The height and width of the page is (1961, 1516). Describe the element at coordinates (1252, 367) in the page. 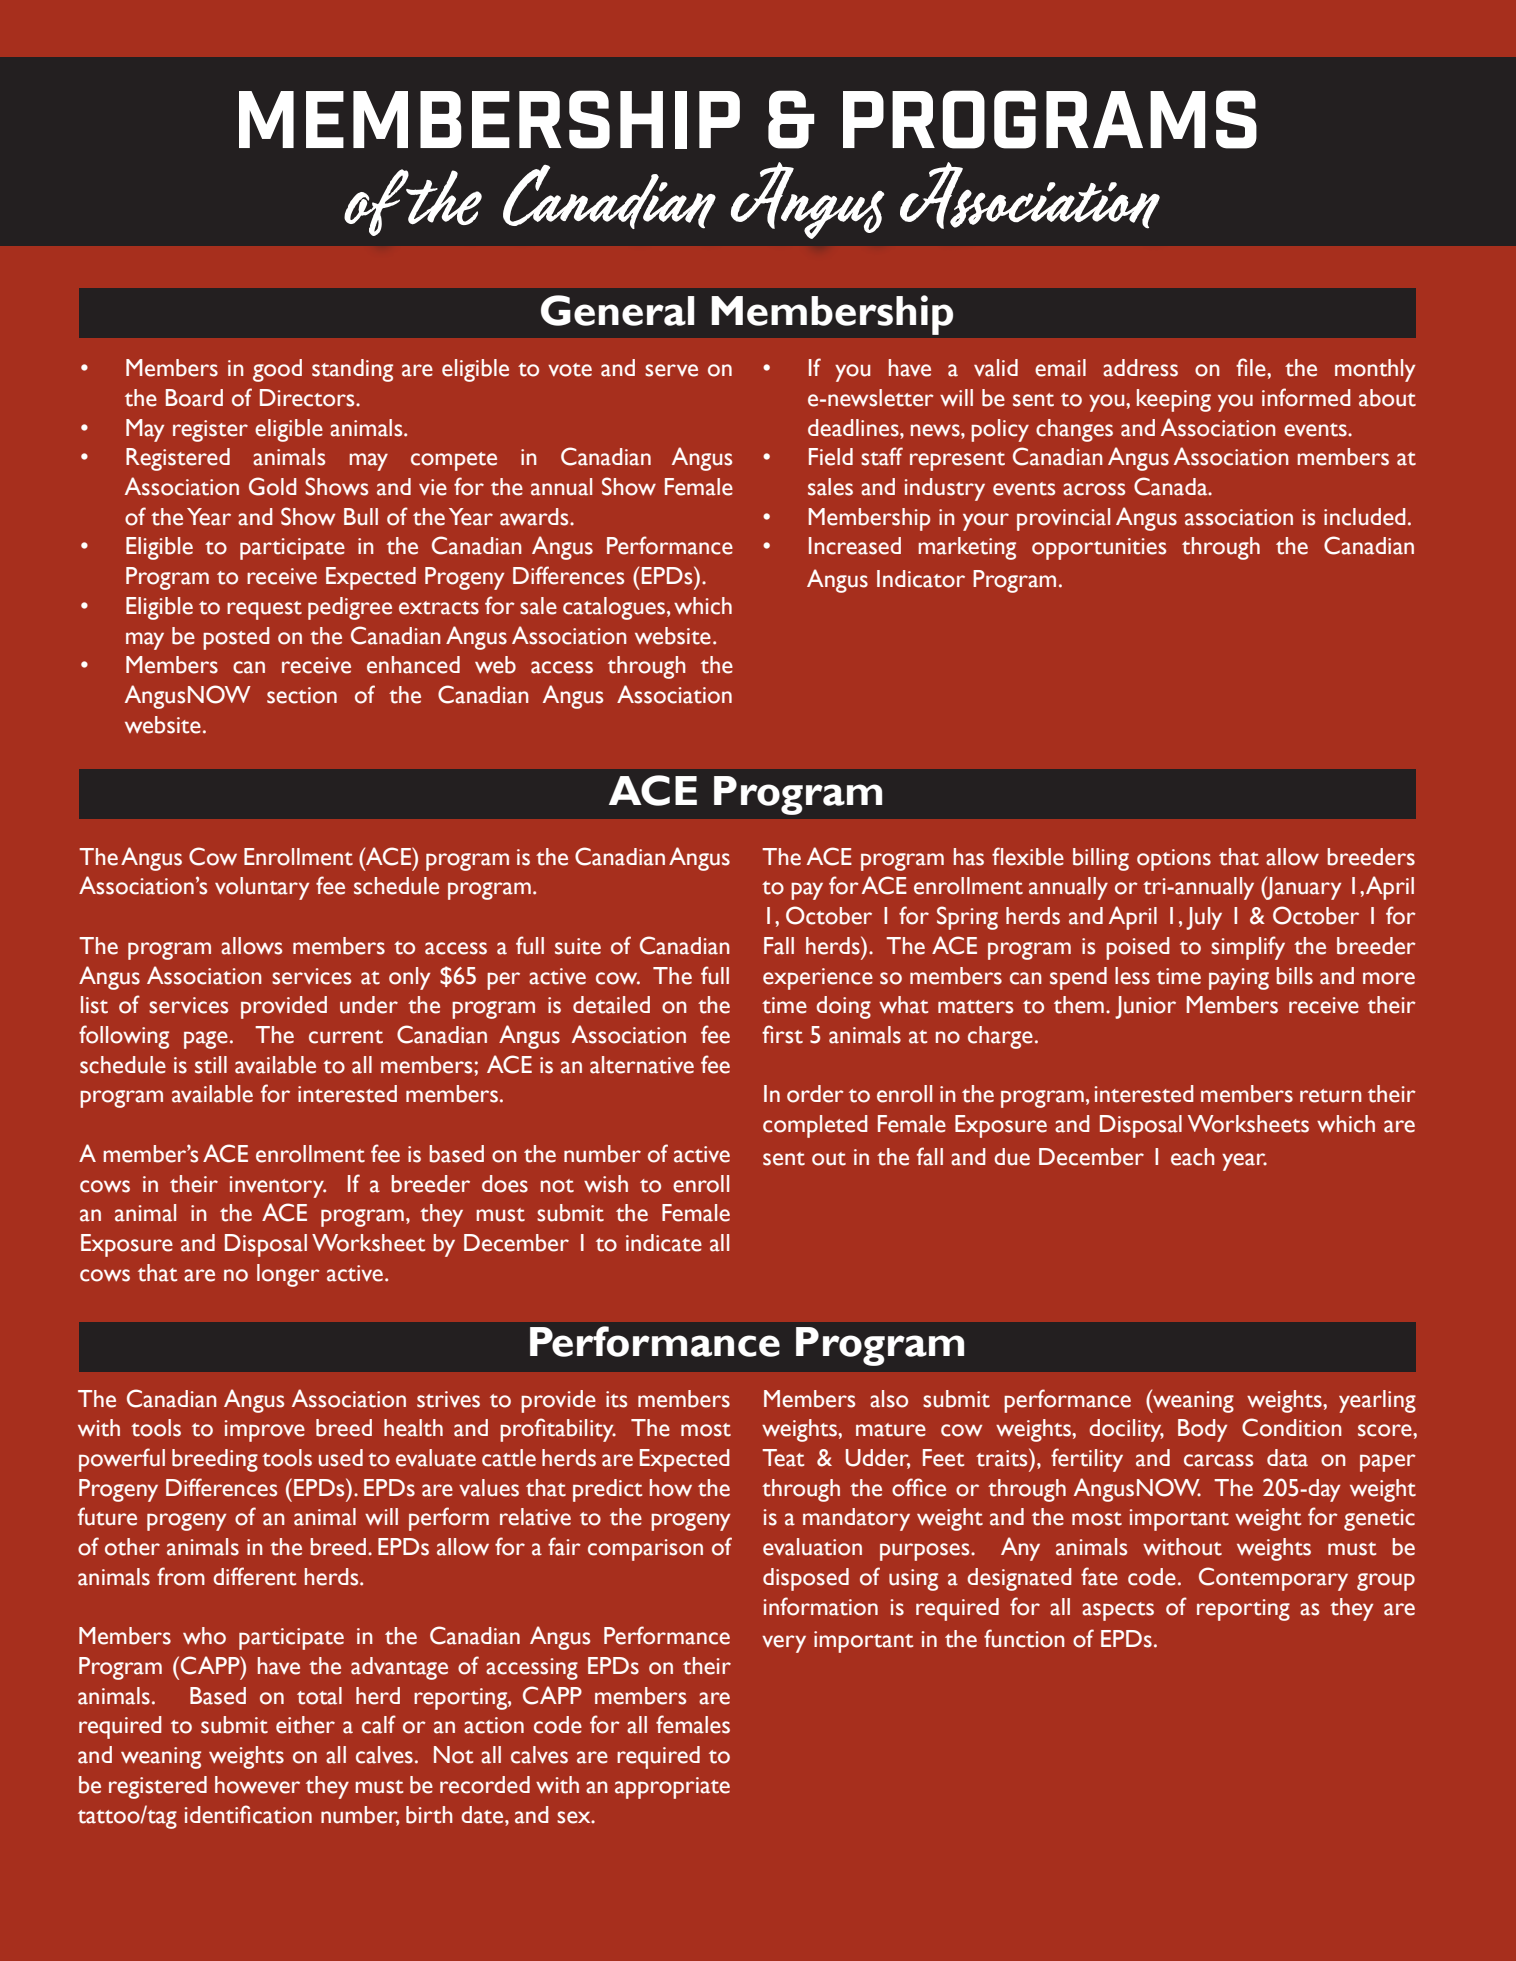

I see `file` at that location.
